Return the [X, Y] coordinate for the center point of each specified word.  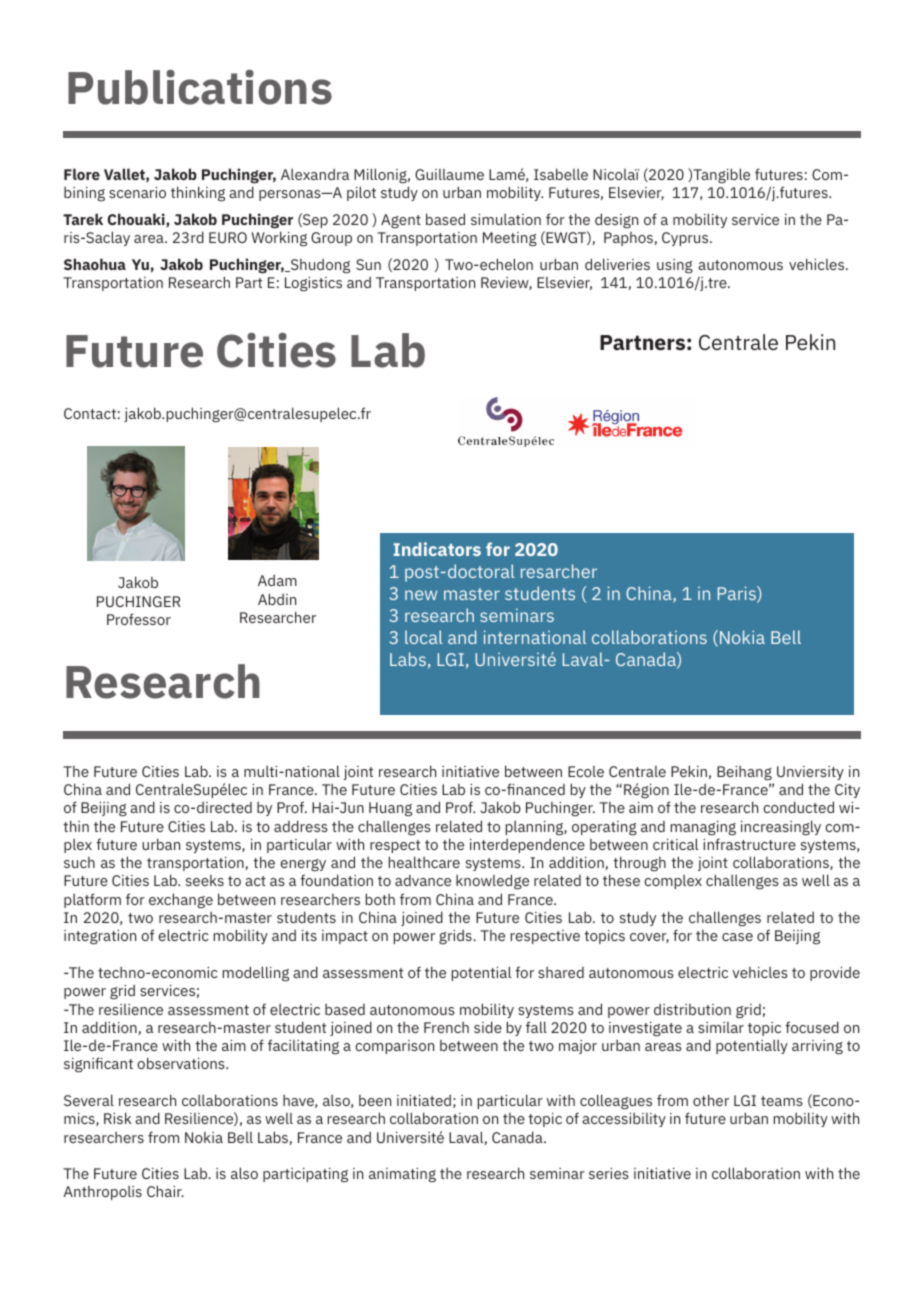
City [847, 791]
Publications [200, 87]
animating [402, 1175]
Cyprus [686, 239]
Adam [277, 580]
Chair [165, 1191]
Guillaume [449, 174]
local [424, 637]
